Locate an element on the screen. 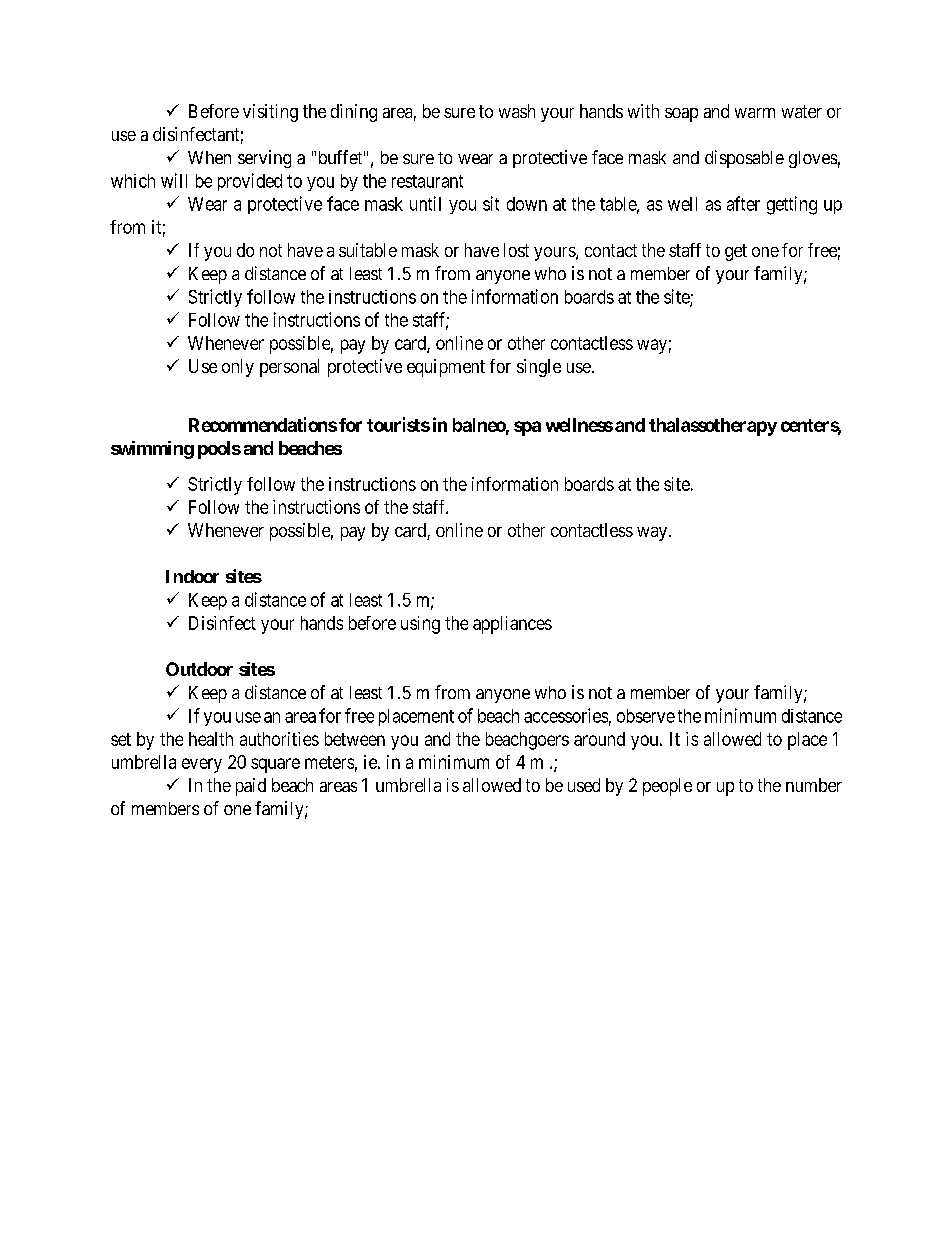 This screenshot has width=952, height=1233. spa is located at coordinates (527, 428).
